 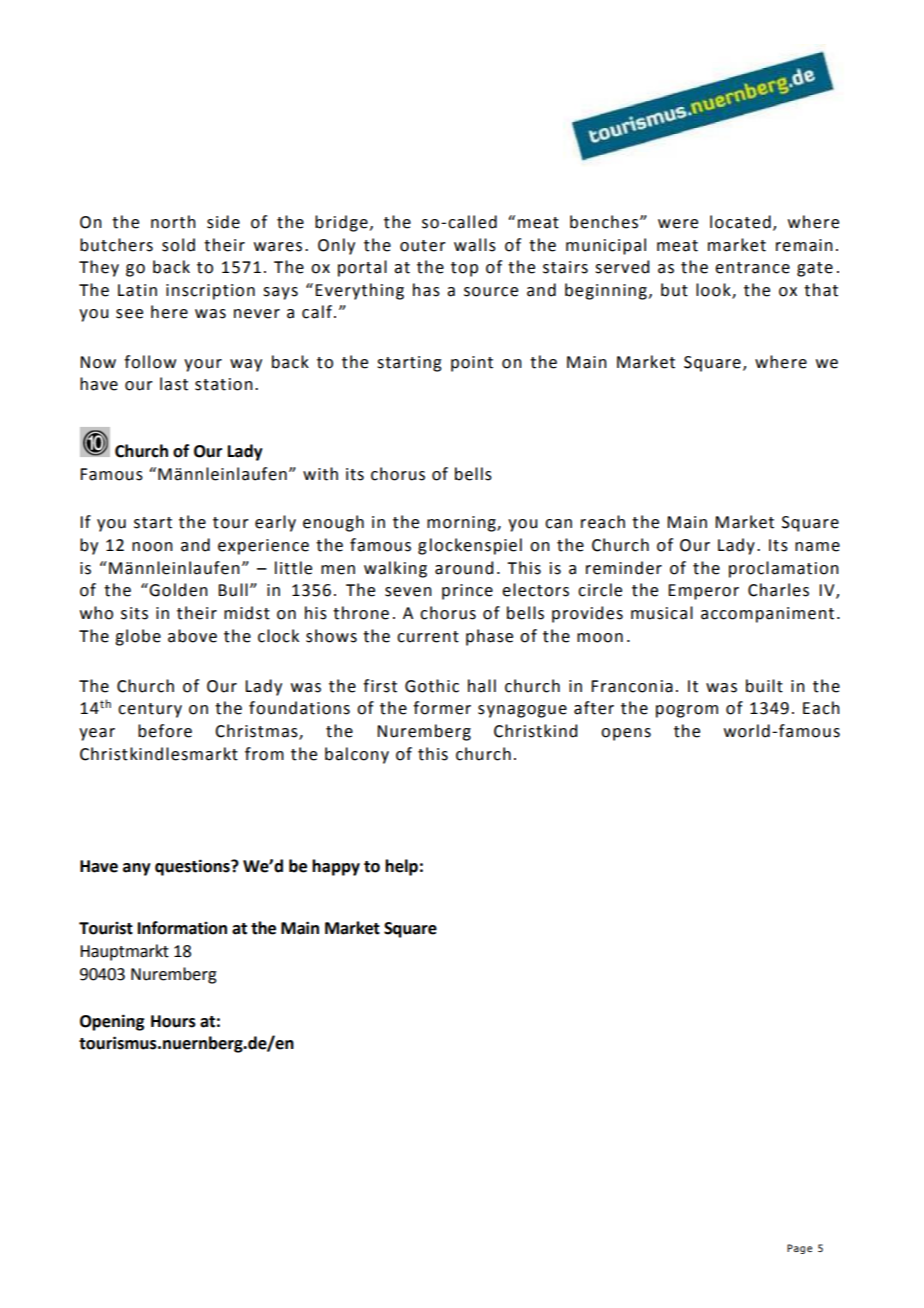 What do you see at coordinates (752, 268) in the screenshot?
I see `entrance` at bounding box center [752, 268].
